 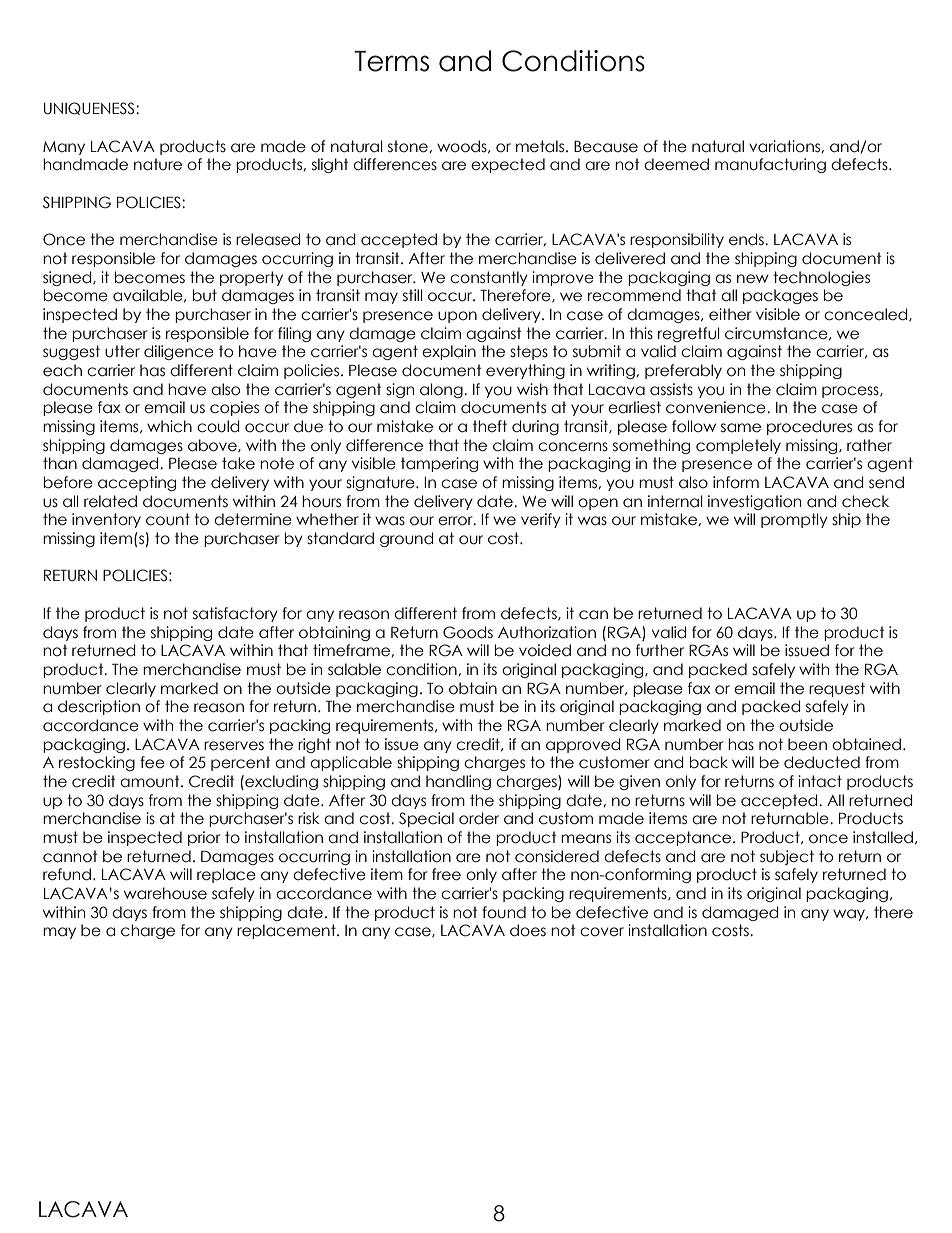 I want to click on Goods, so click(x=468, y=632).
